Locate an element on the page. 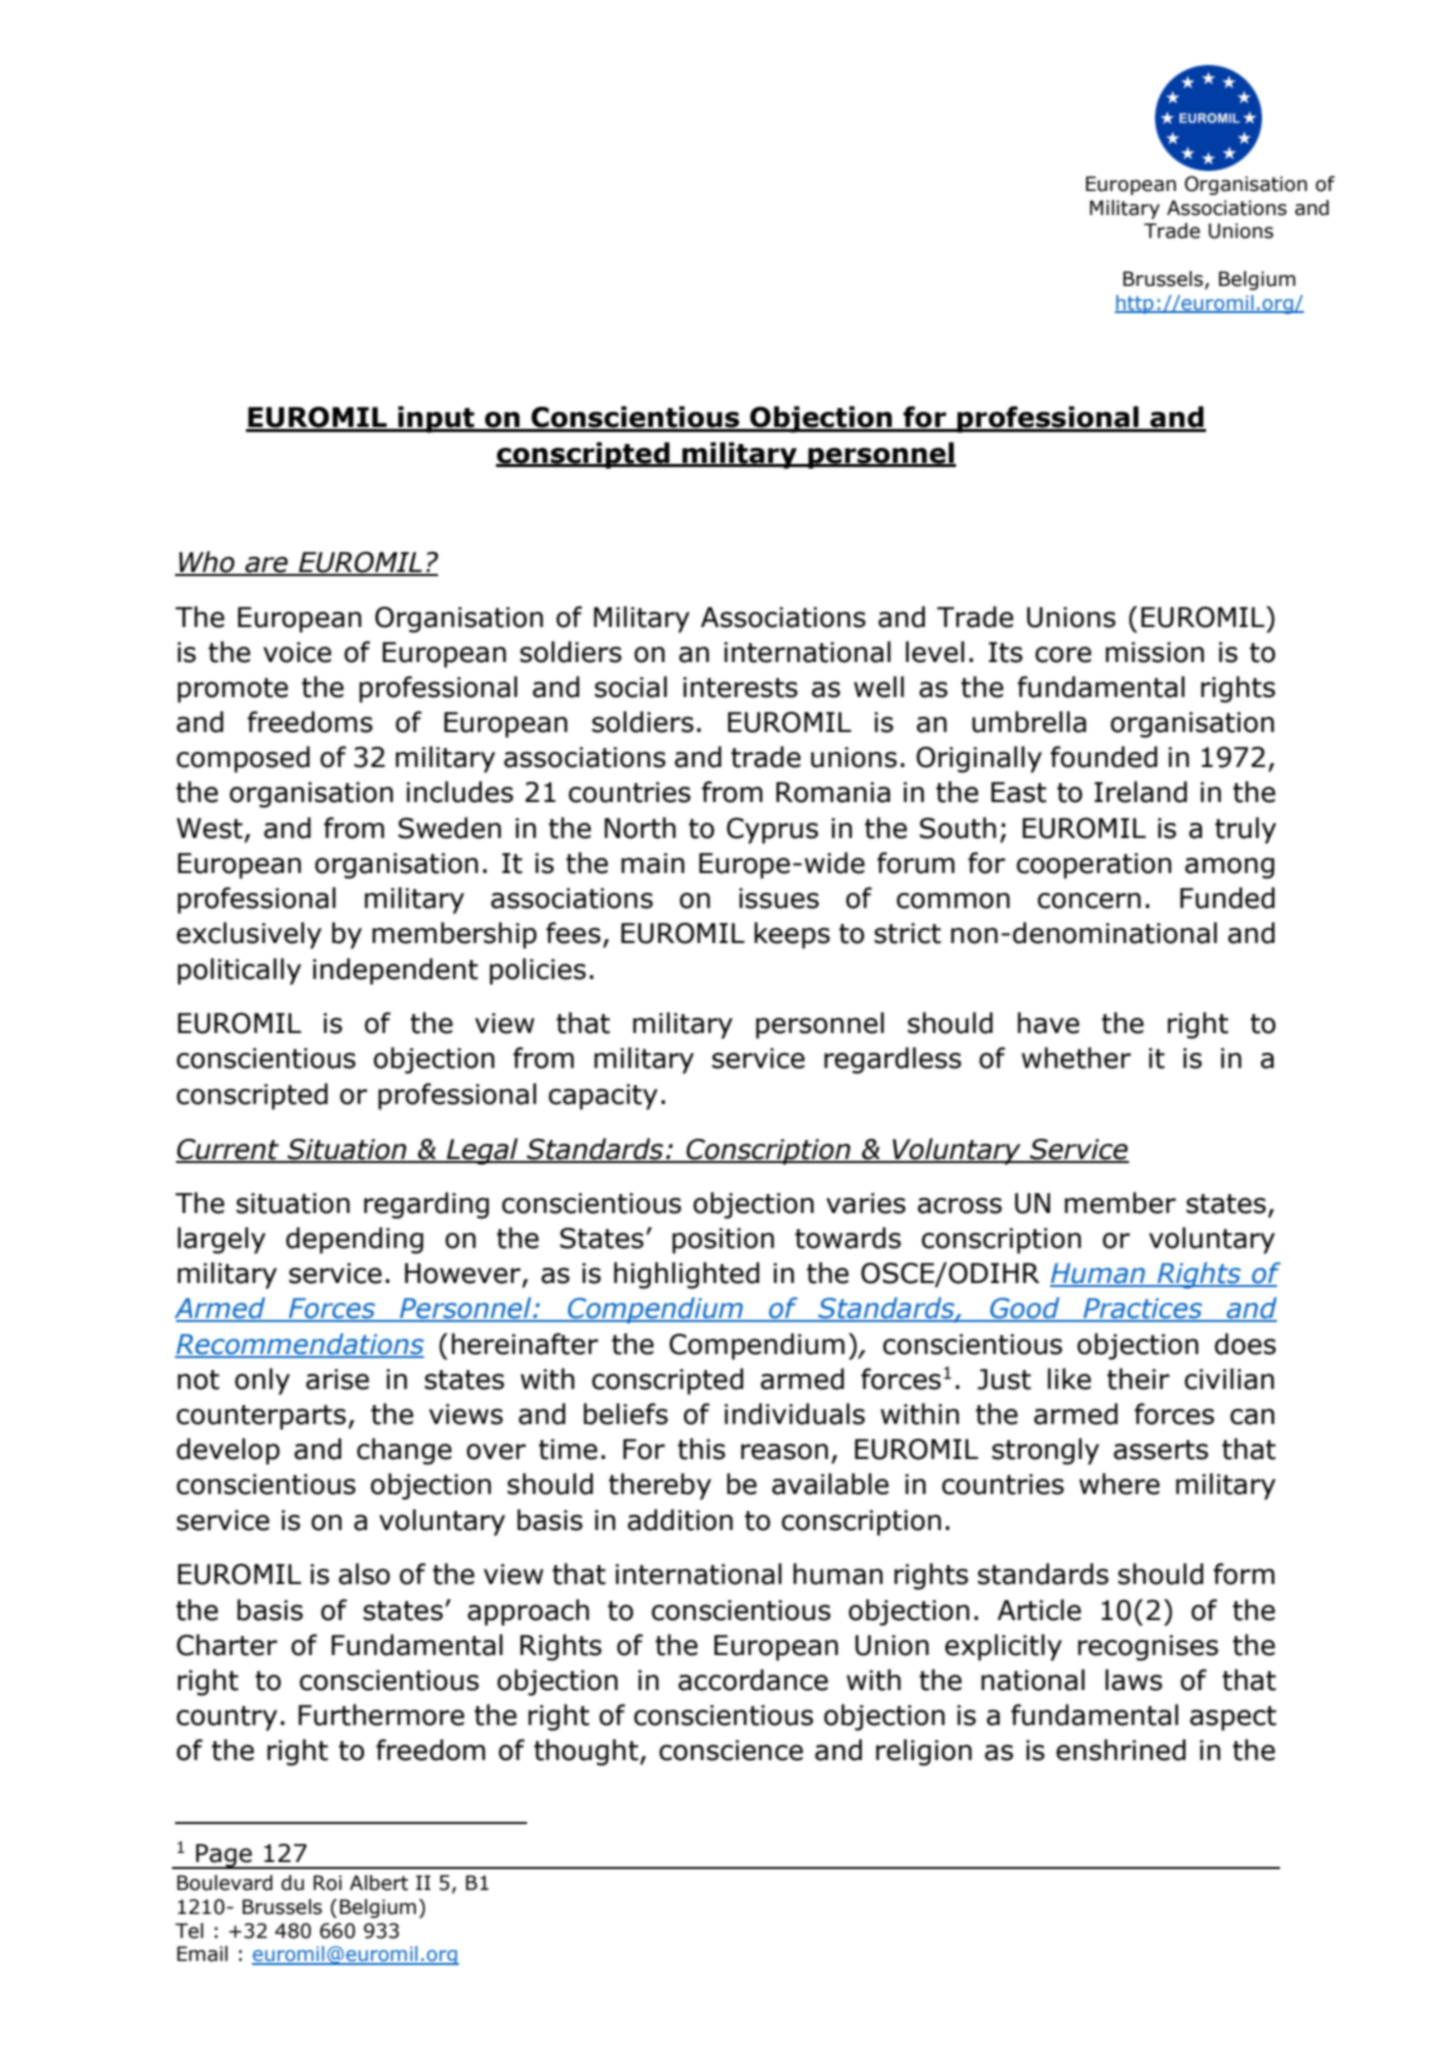 This page has width=1452, height=2053. input is located at coordinates (436, 419).
